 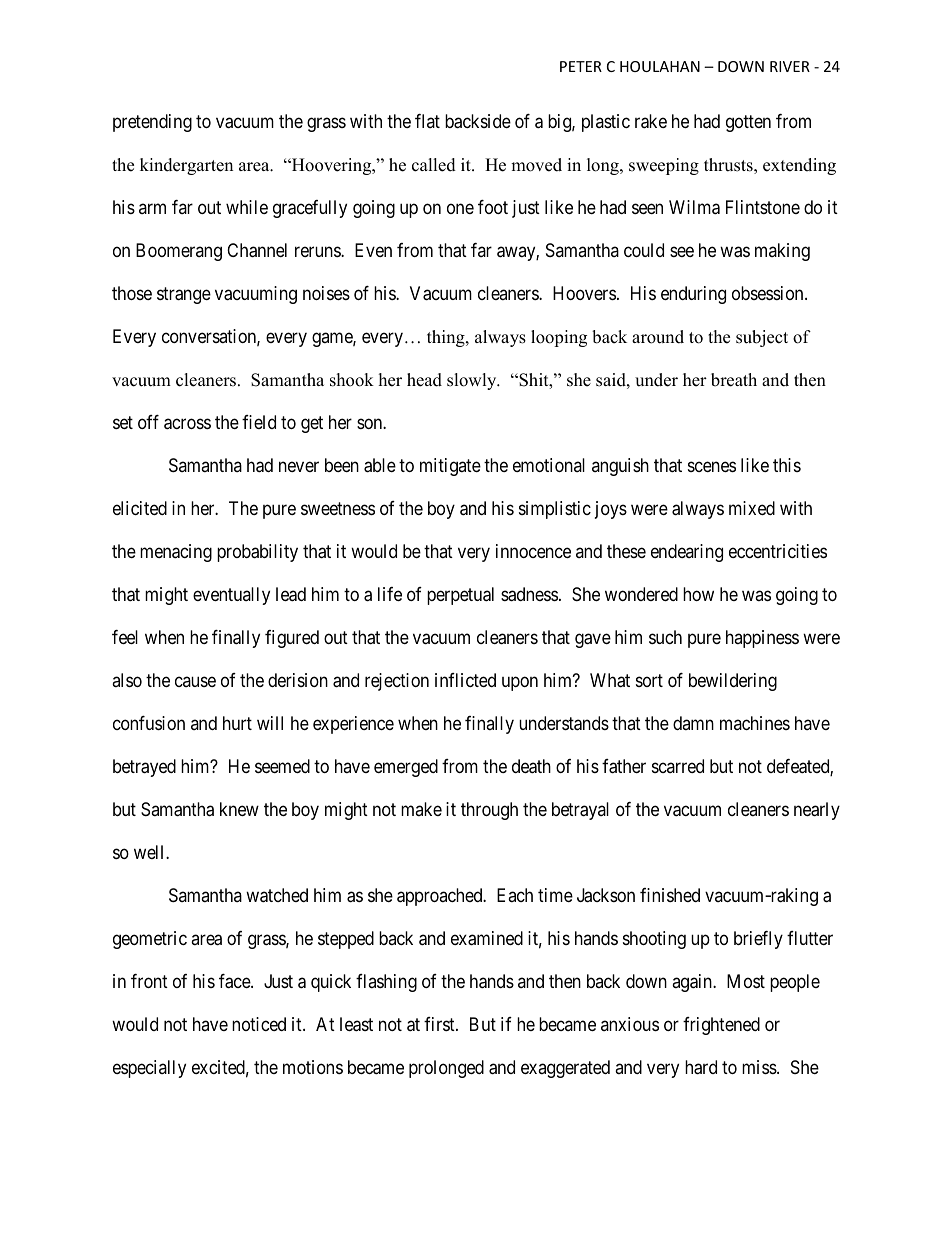 I want to click on noticed, so click(x=259, y=1024).
